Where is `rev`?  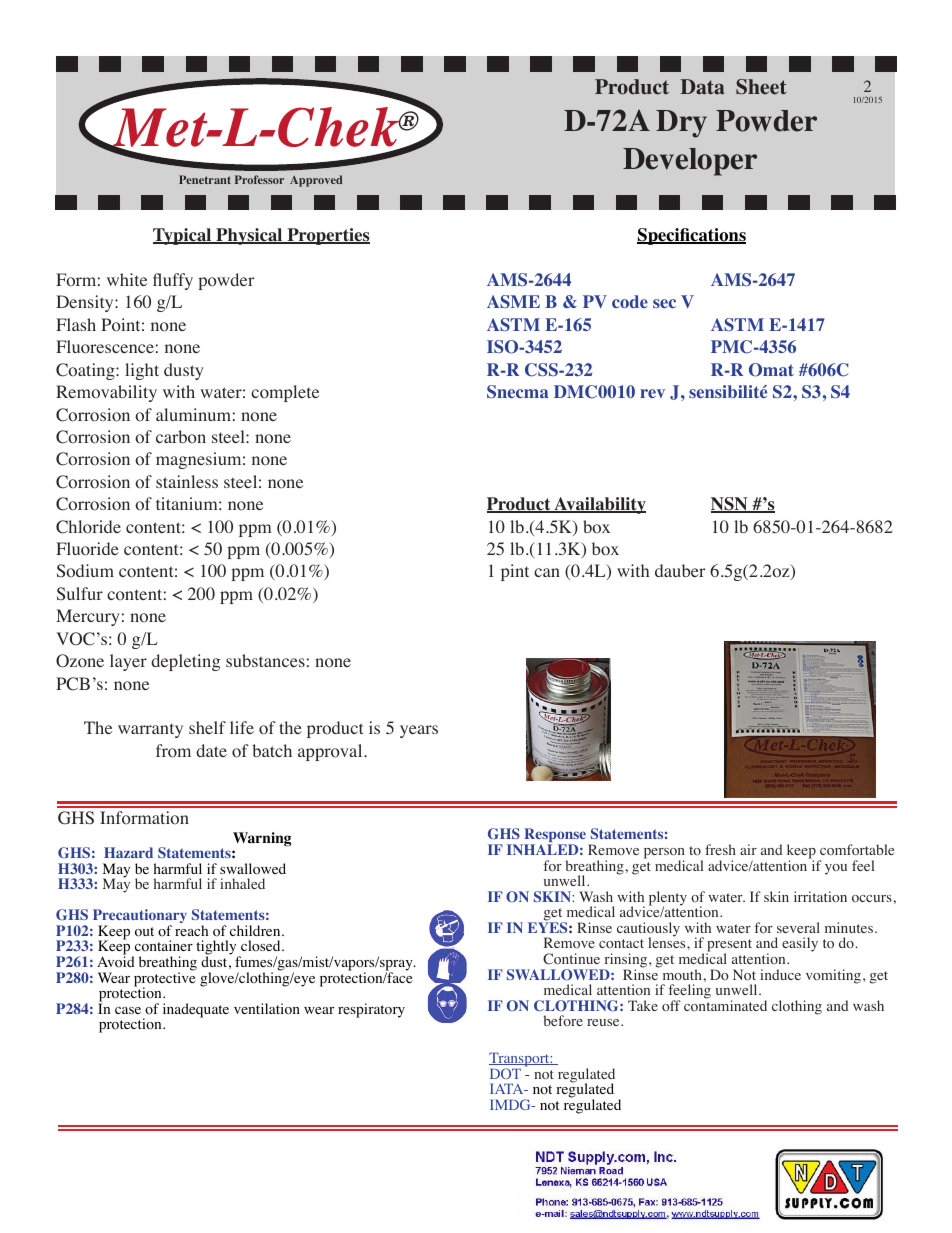
rev is located at coordinates (652, 393).
